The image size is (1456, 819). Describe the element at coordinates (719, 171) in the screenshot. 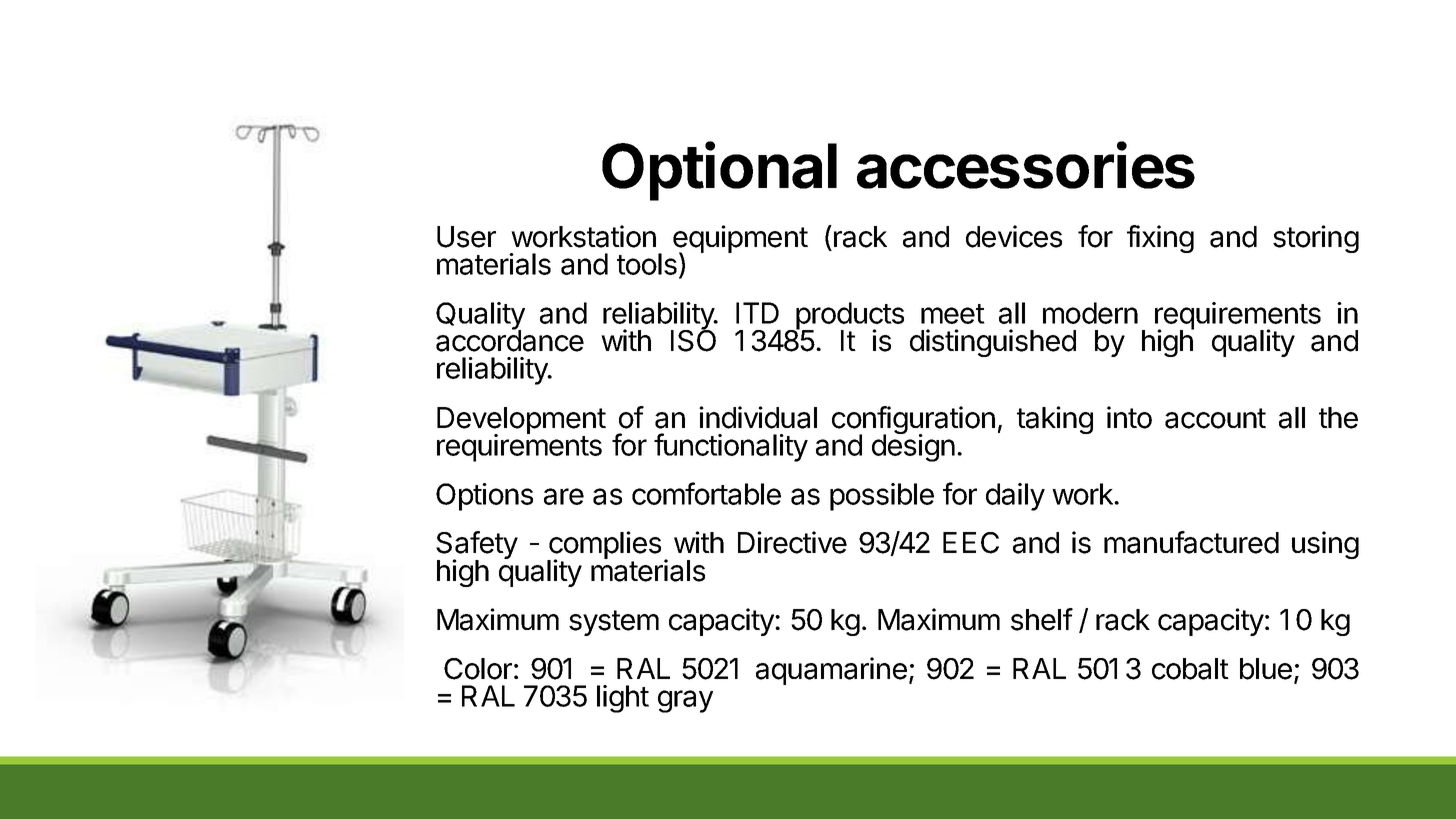

I see `Optional` at that location.
